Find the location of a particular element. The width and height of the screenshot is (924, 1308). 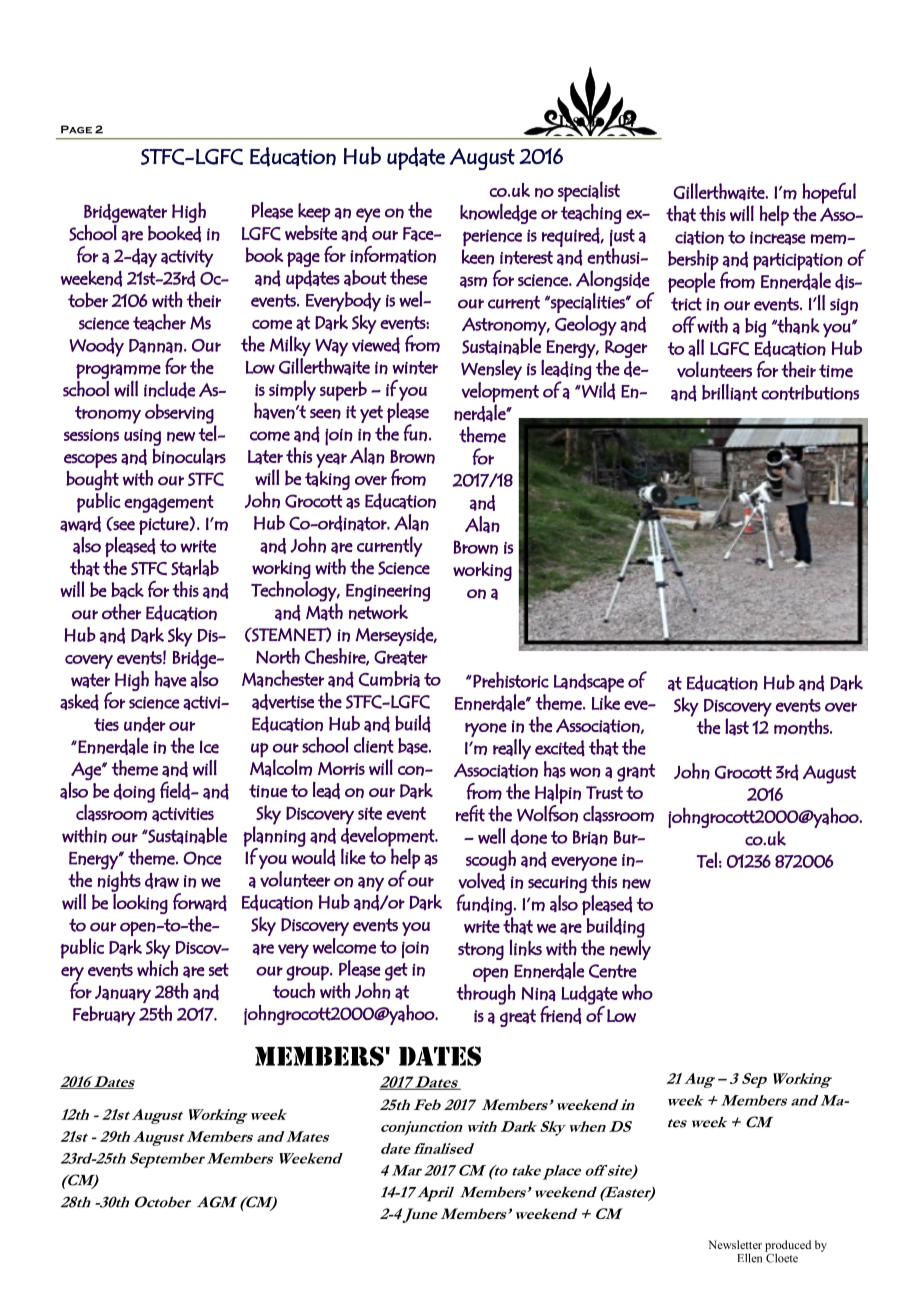

increase is located at coordinates (778, 238).
